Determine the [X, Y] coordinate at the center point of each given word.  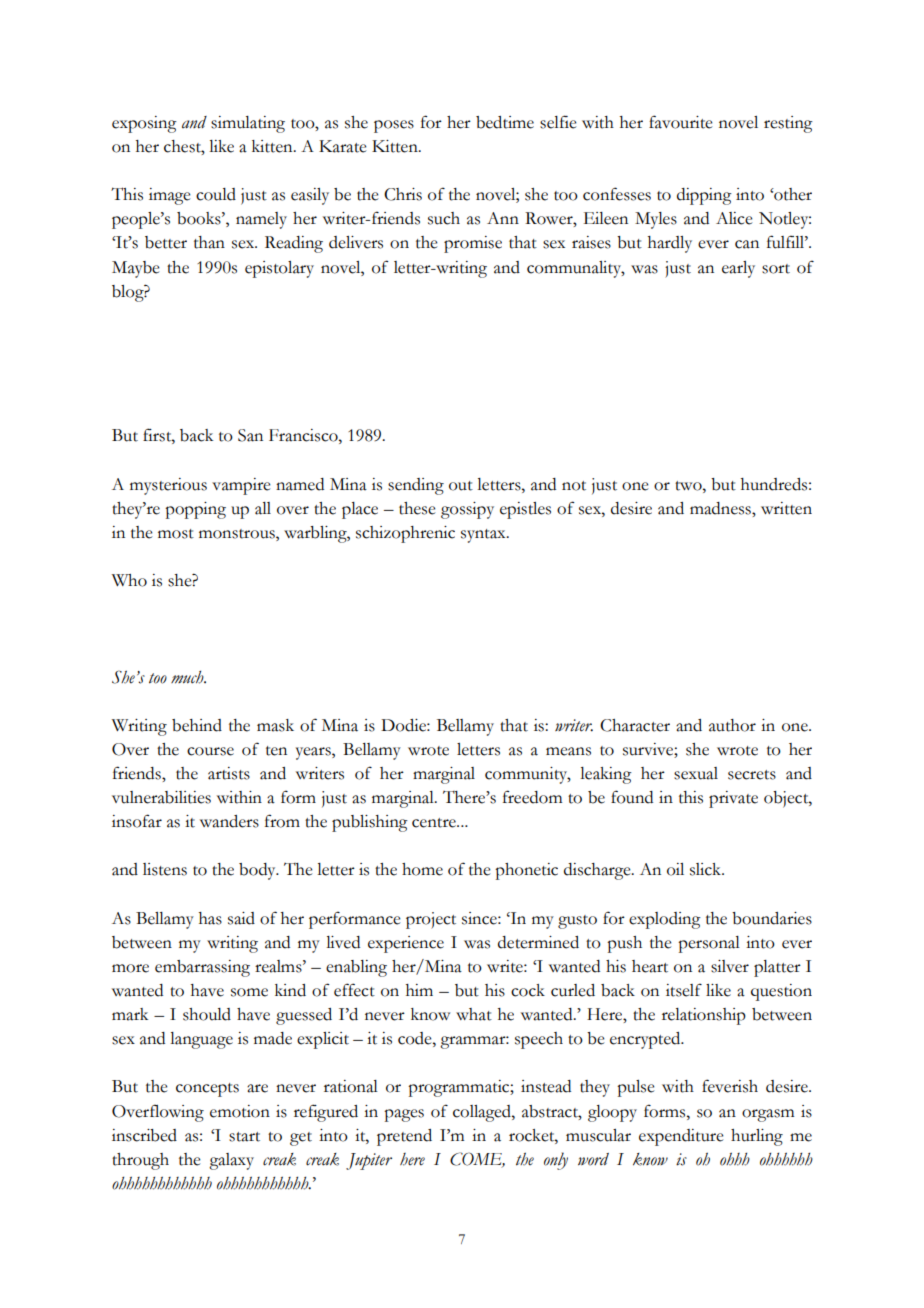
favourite [681, 122]
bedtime [505, 122]
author [732, 725]
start [244, 1137]
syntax [484, 536]
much [188, 677]
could [216, 194]
